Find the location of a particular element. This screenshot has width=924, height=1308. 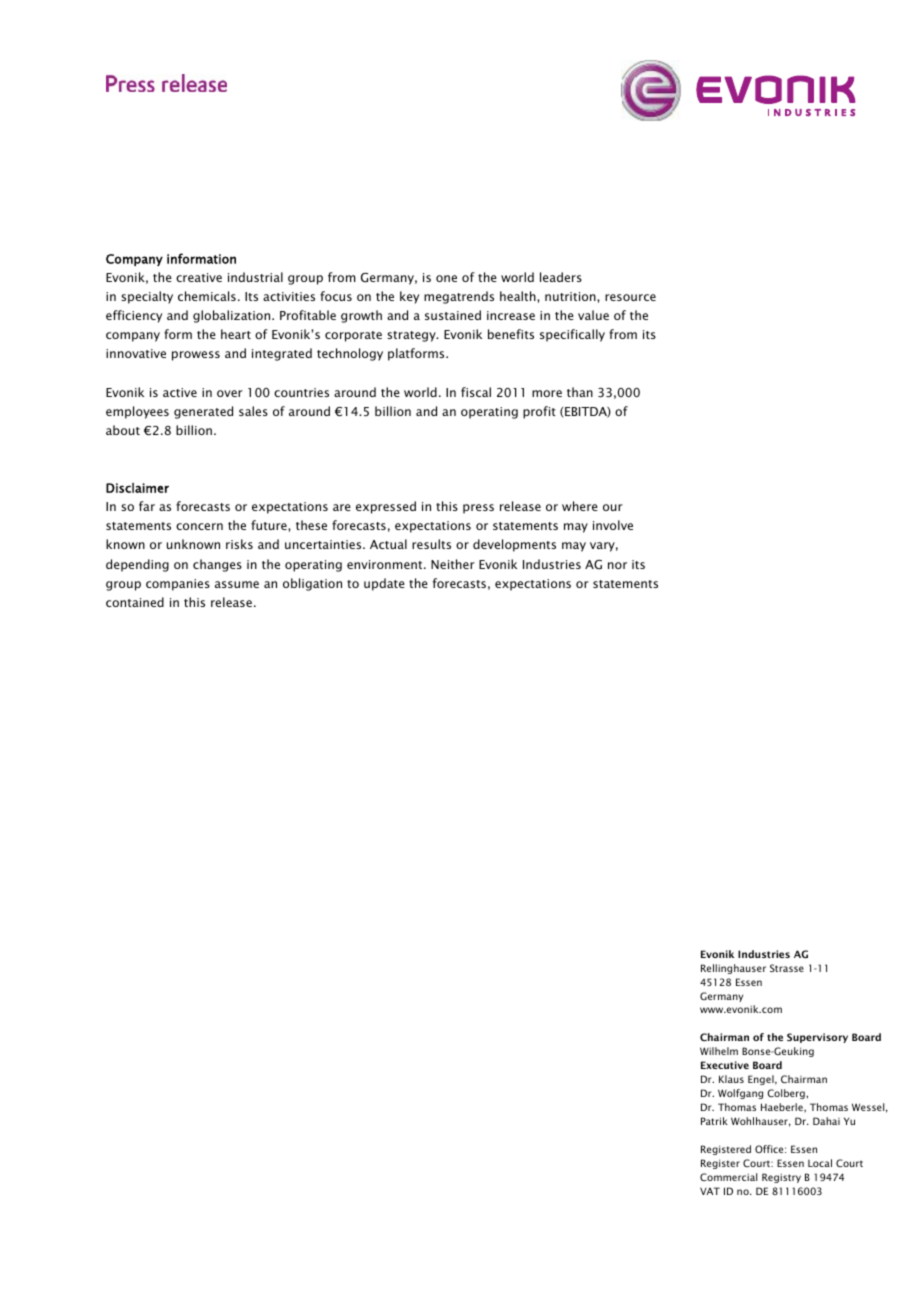

Supervisory is located at coordinates (817, 1038).
